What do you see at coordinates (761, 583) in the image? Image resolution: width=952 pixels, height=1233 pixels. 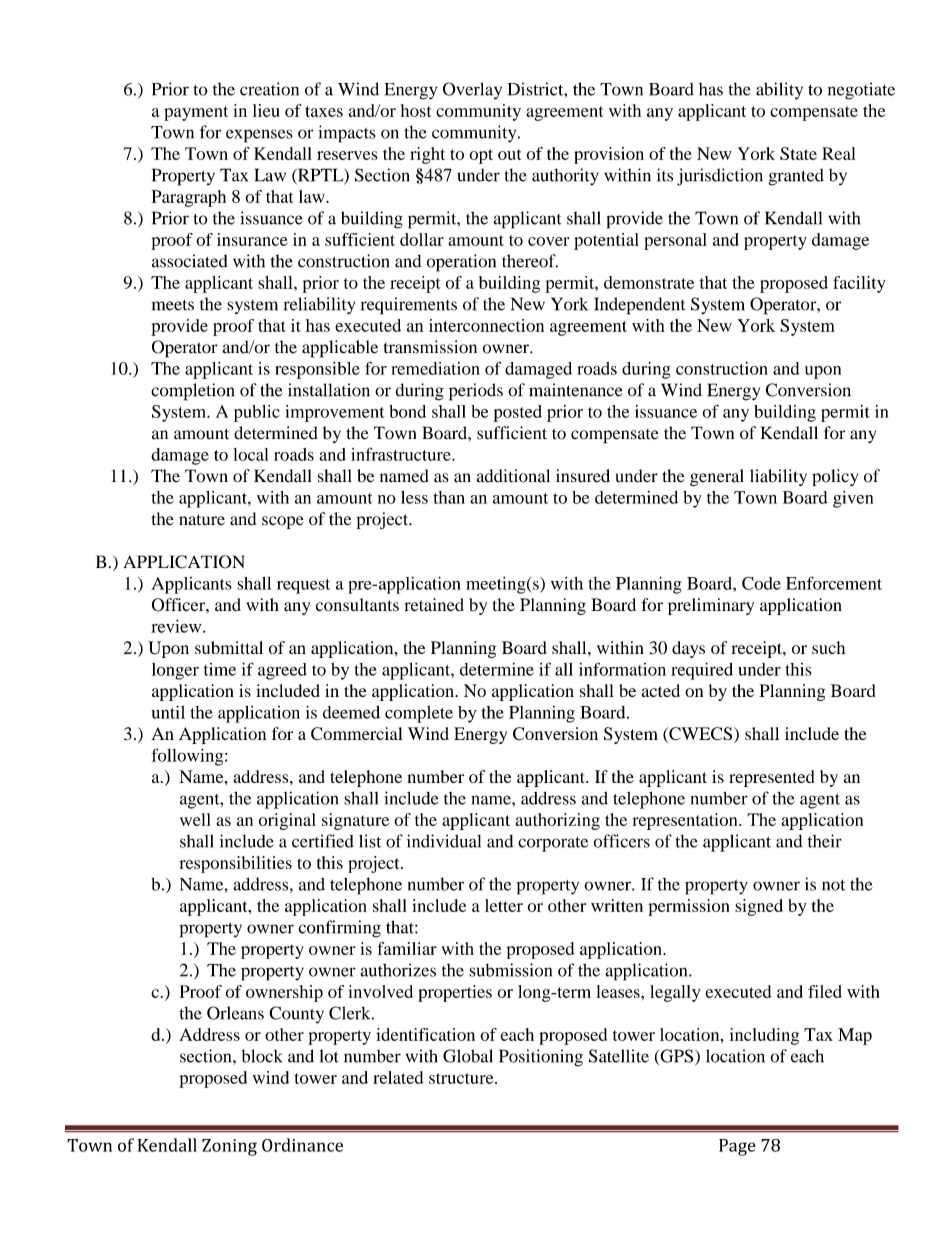 I see `Code` at bounding box center [761, 583].
